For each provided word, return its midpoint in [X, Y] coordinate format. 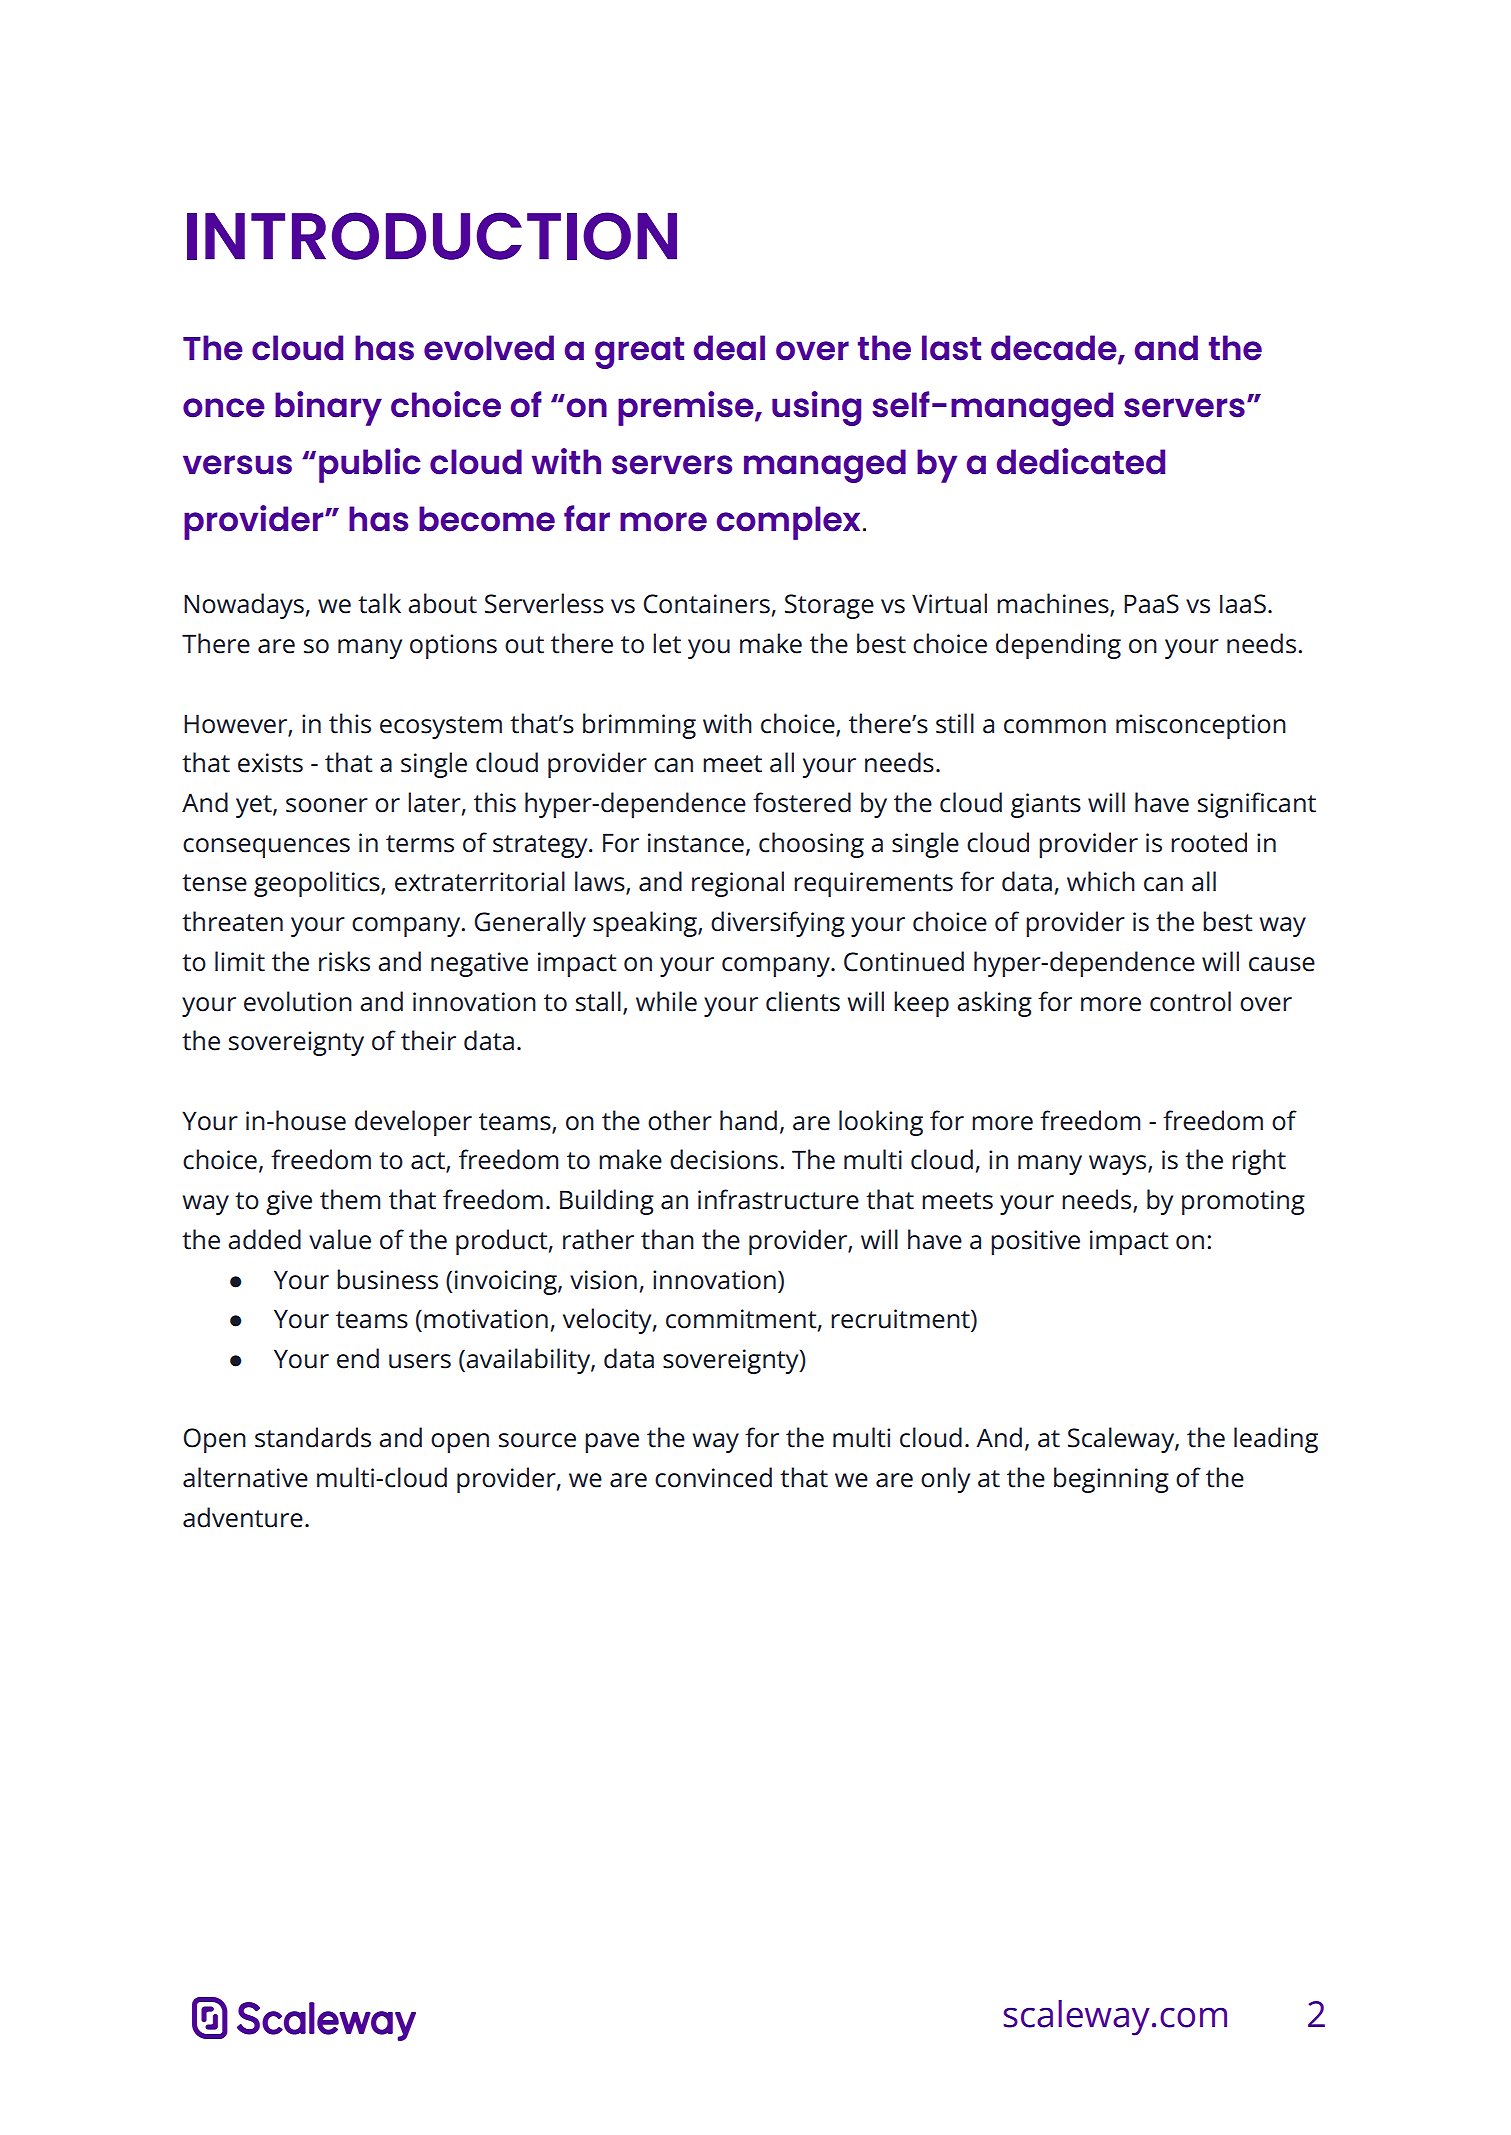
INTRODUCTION [432, 236]
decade [1055, 349]
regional [738, 884]
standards [313, 1437]
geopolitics [318, 884]
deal [729, 348]
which [1101, 881]
